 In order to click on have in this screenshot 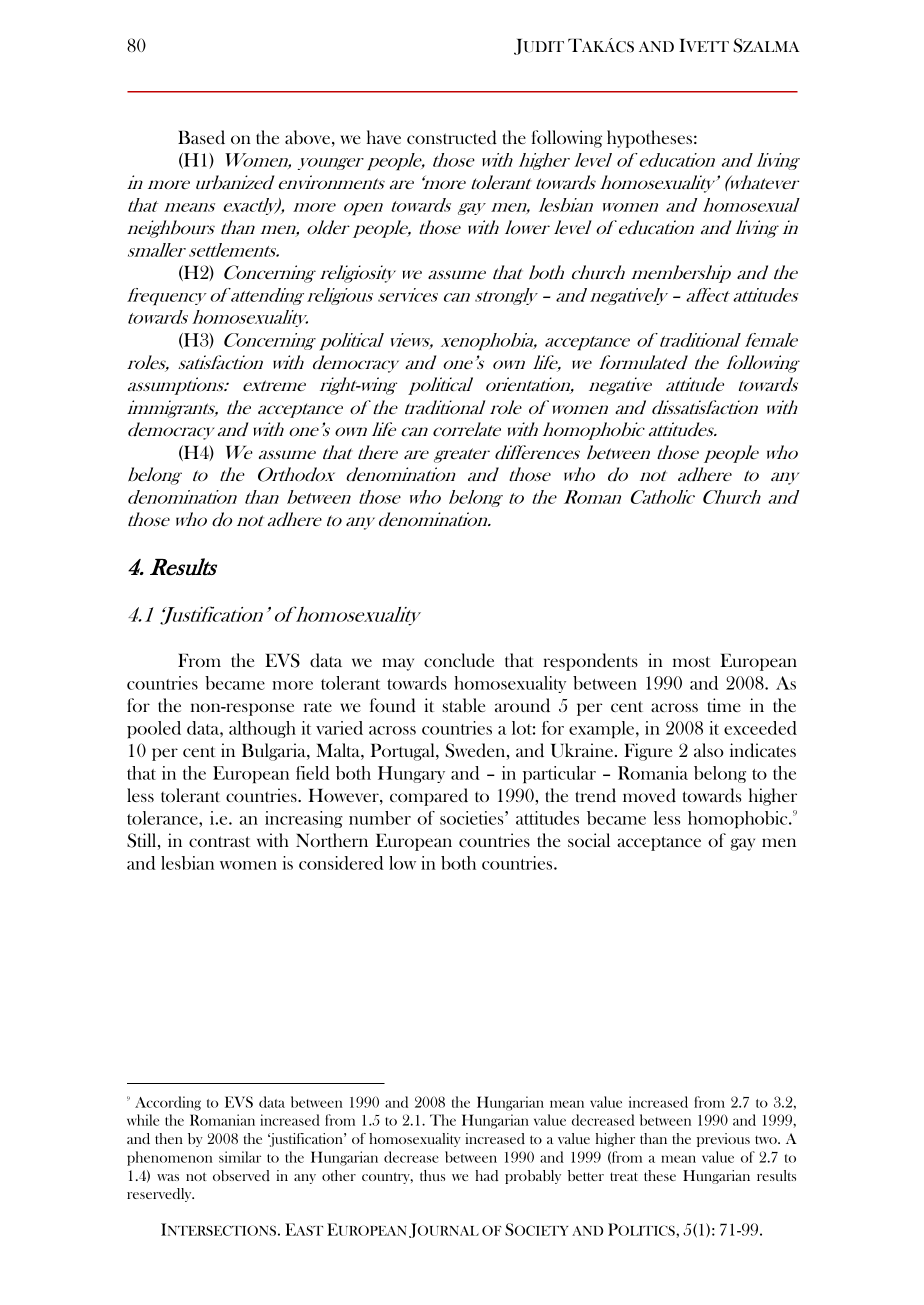, I will do `click(384, 137)`.
